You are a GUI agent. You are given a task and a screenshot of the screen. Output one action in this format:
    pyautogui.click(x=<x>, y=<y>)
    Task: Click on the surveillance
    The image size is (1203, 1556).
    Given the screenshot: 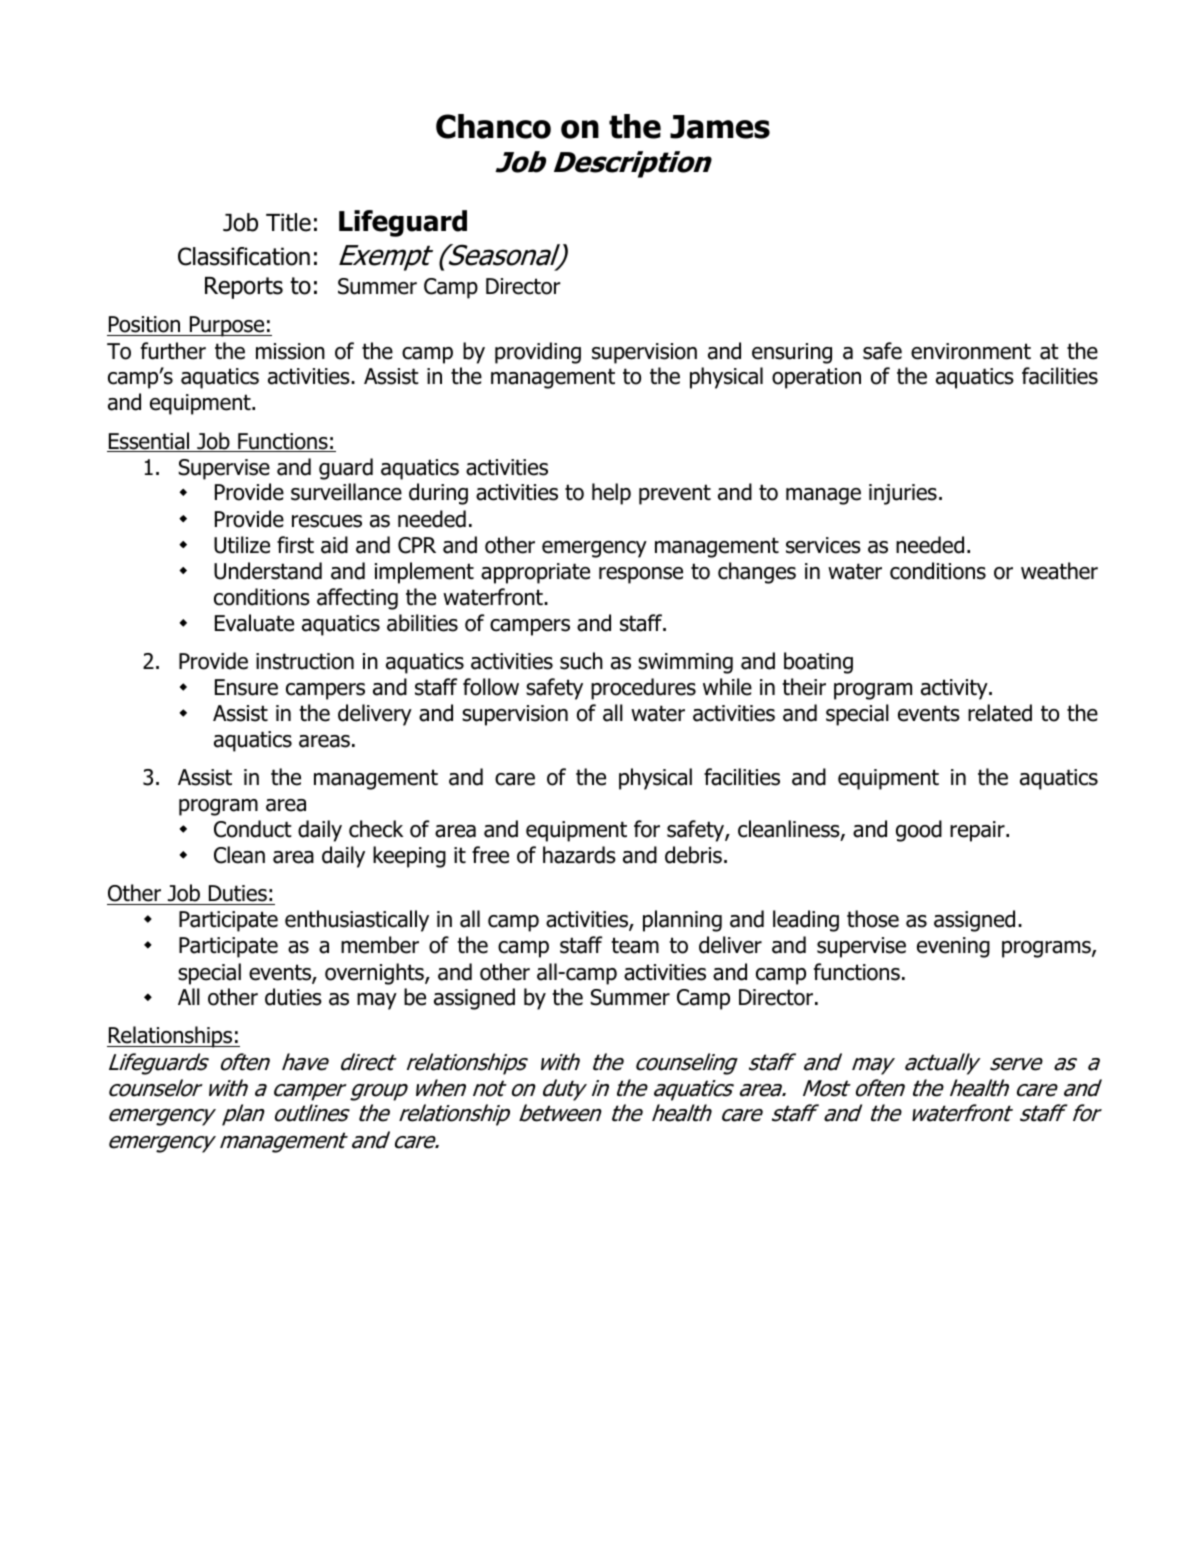 What is the action you would take?
    pyautogui.click(x=346, y=492)
